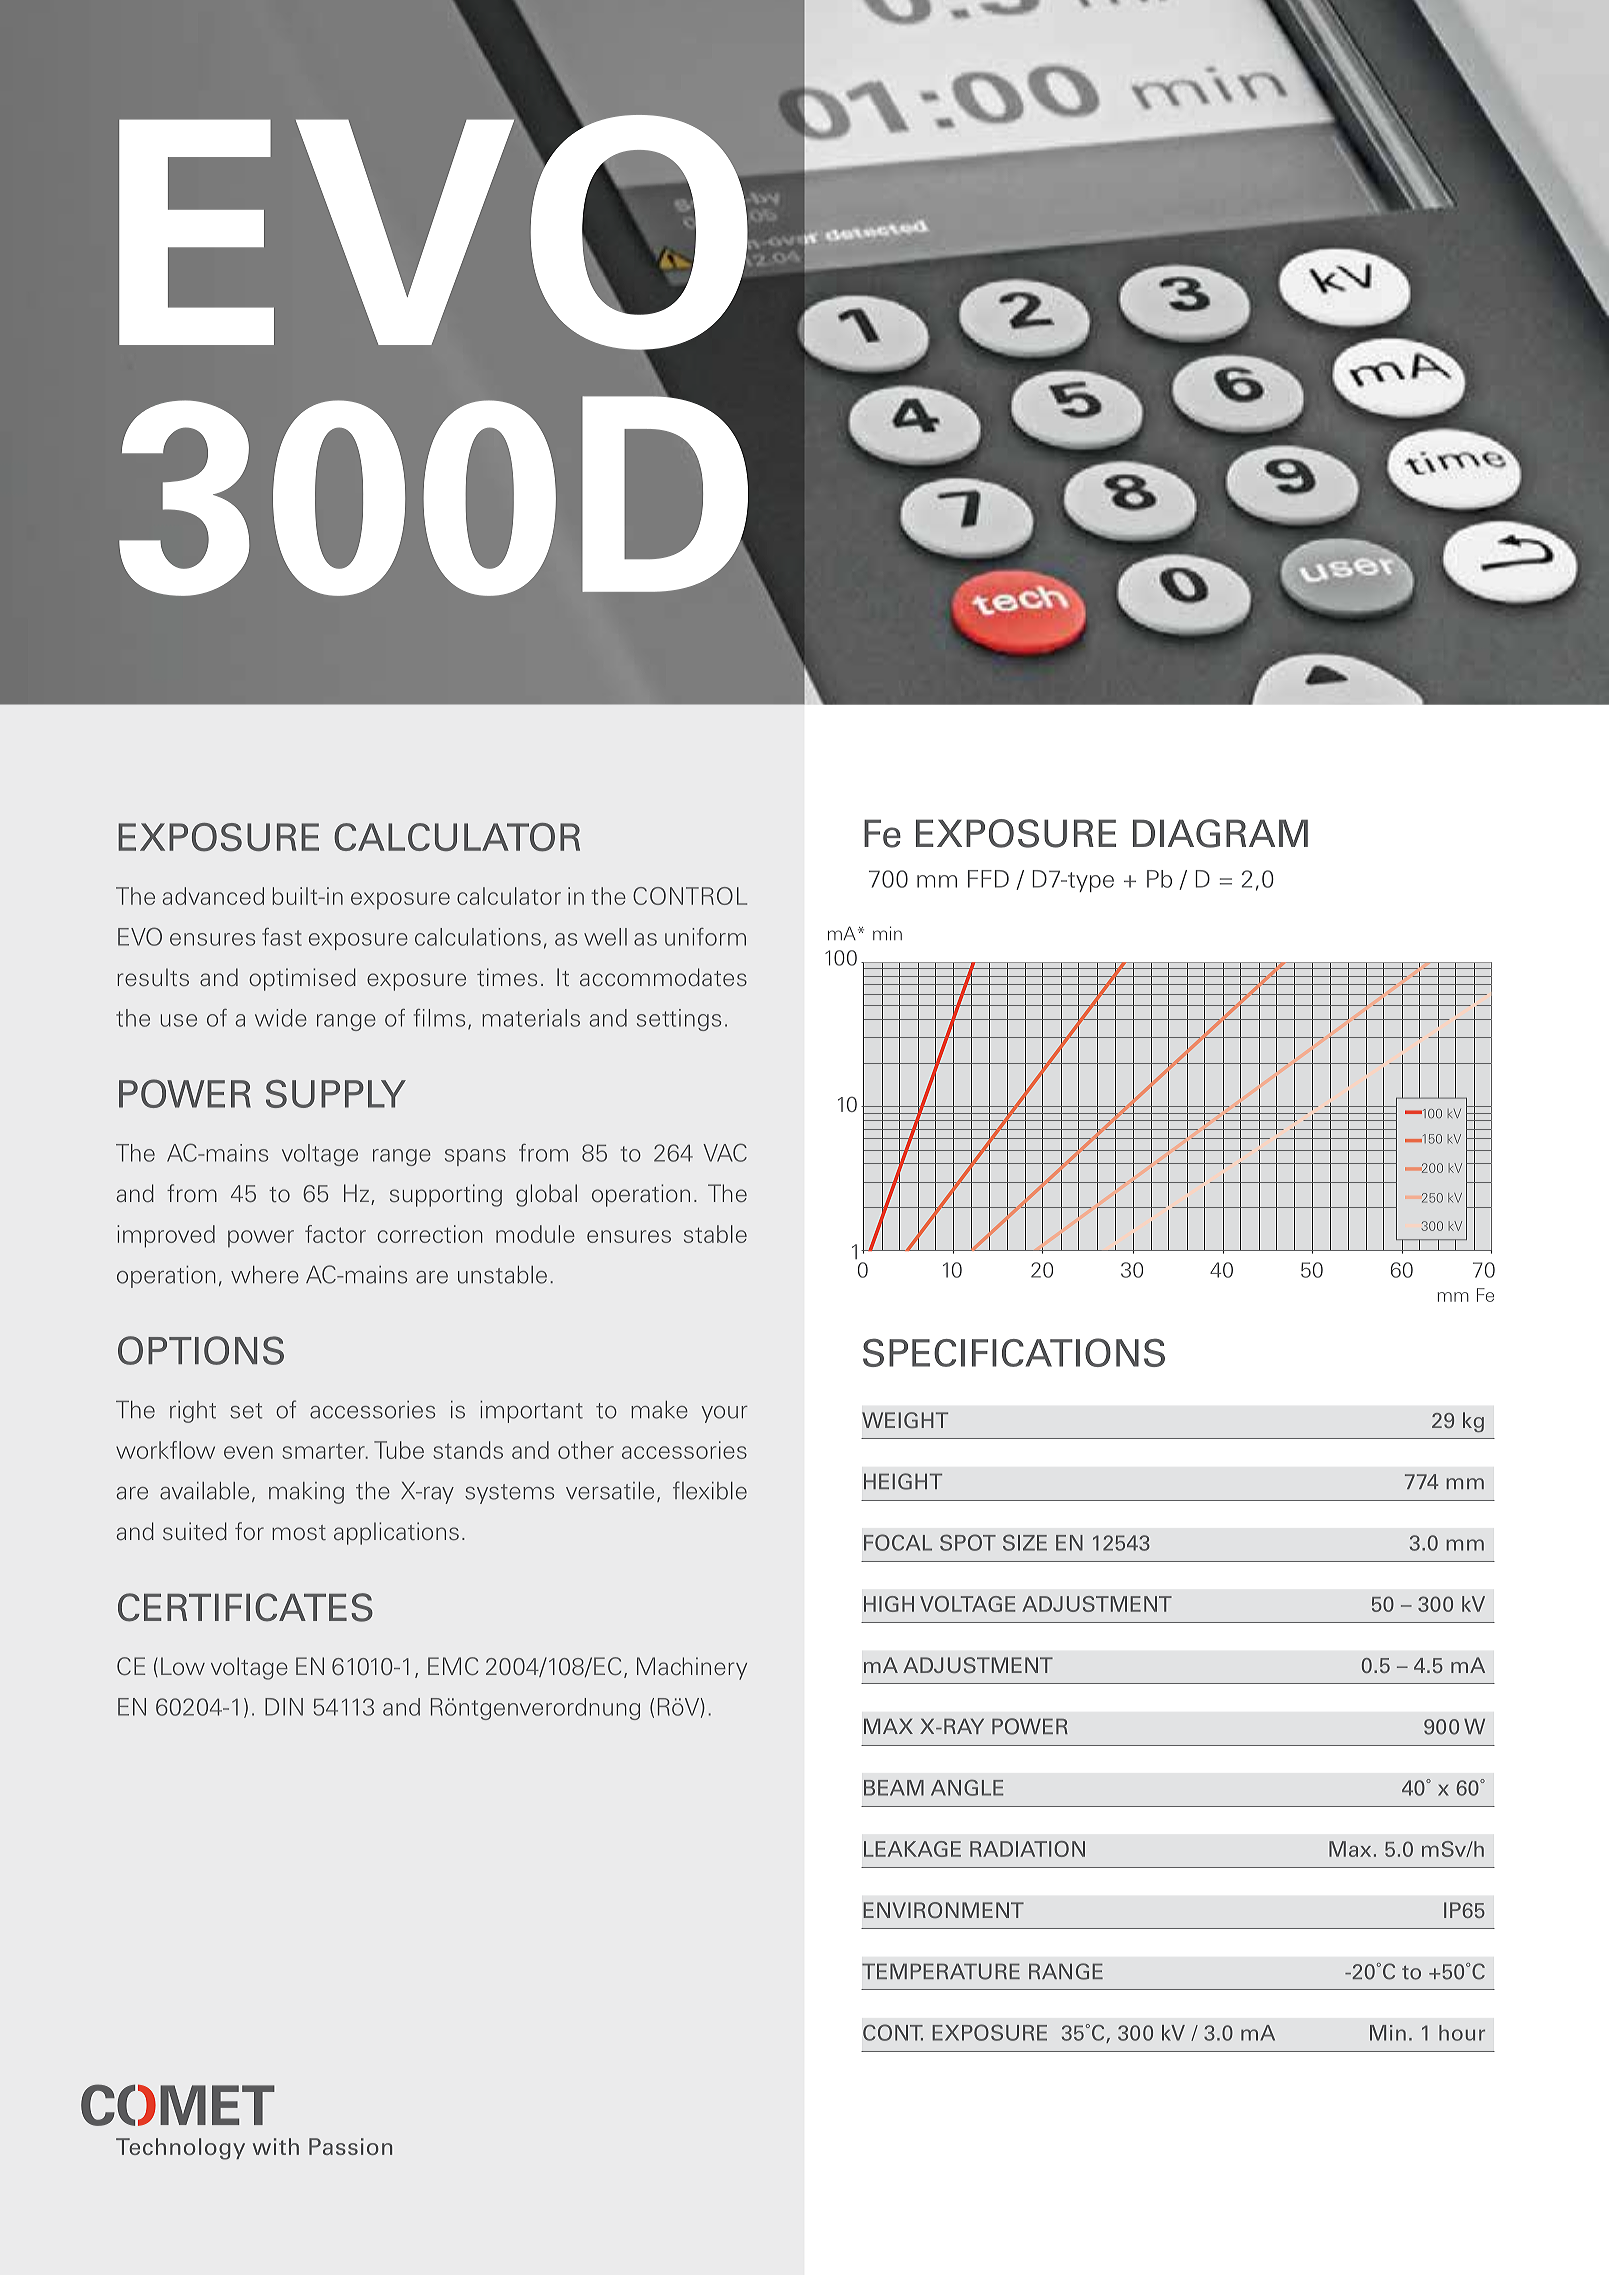 The height and width of the screenshot is (2275, 1609). What do you see at coordinates (1220, 833) in the screenshot?
I see `DIAGRAM` at bounding box center [1220, 833].
